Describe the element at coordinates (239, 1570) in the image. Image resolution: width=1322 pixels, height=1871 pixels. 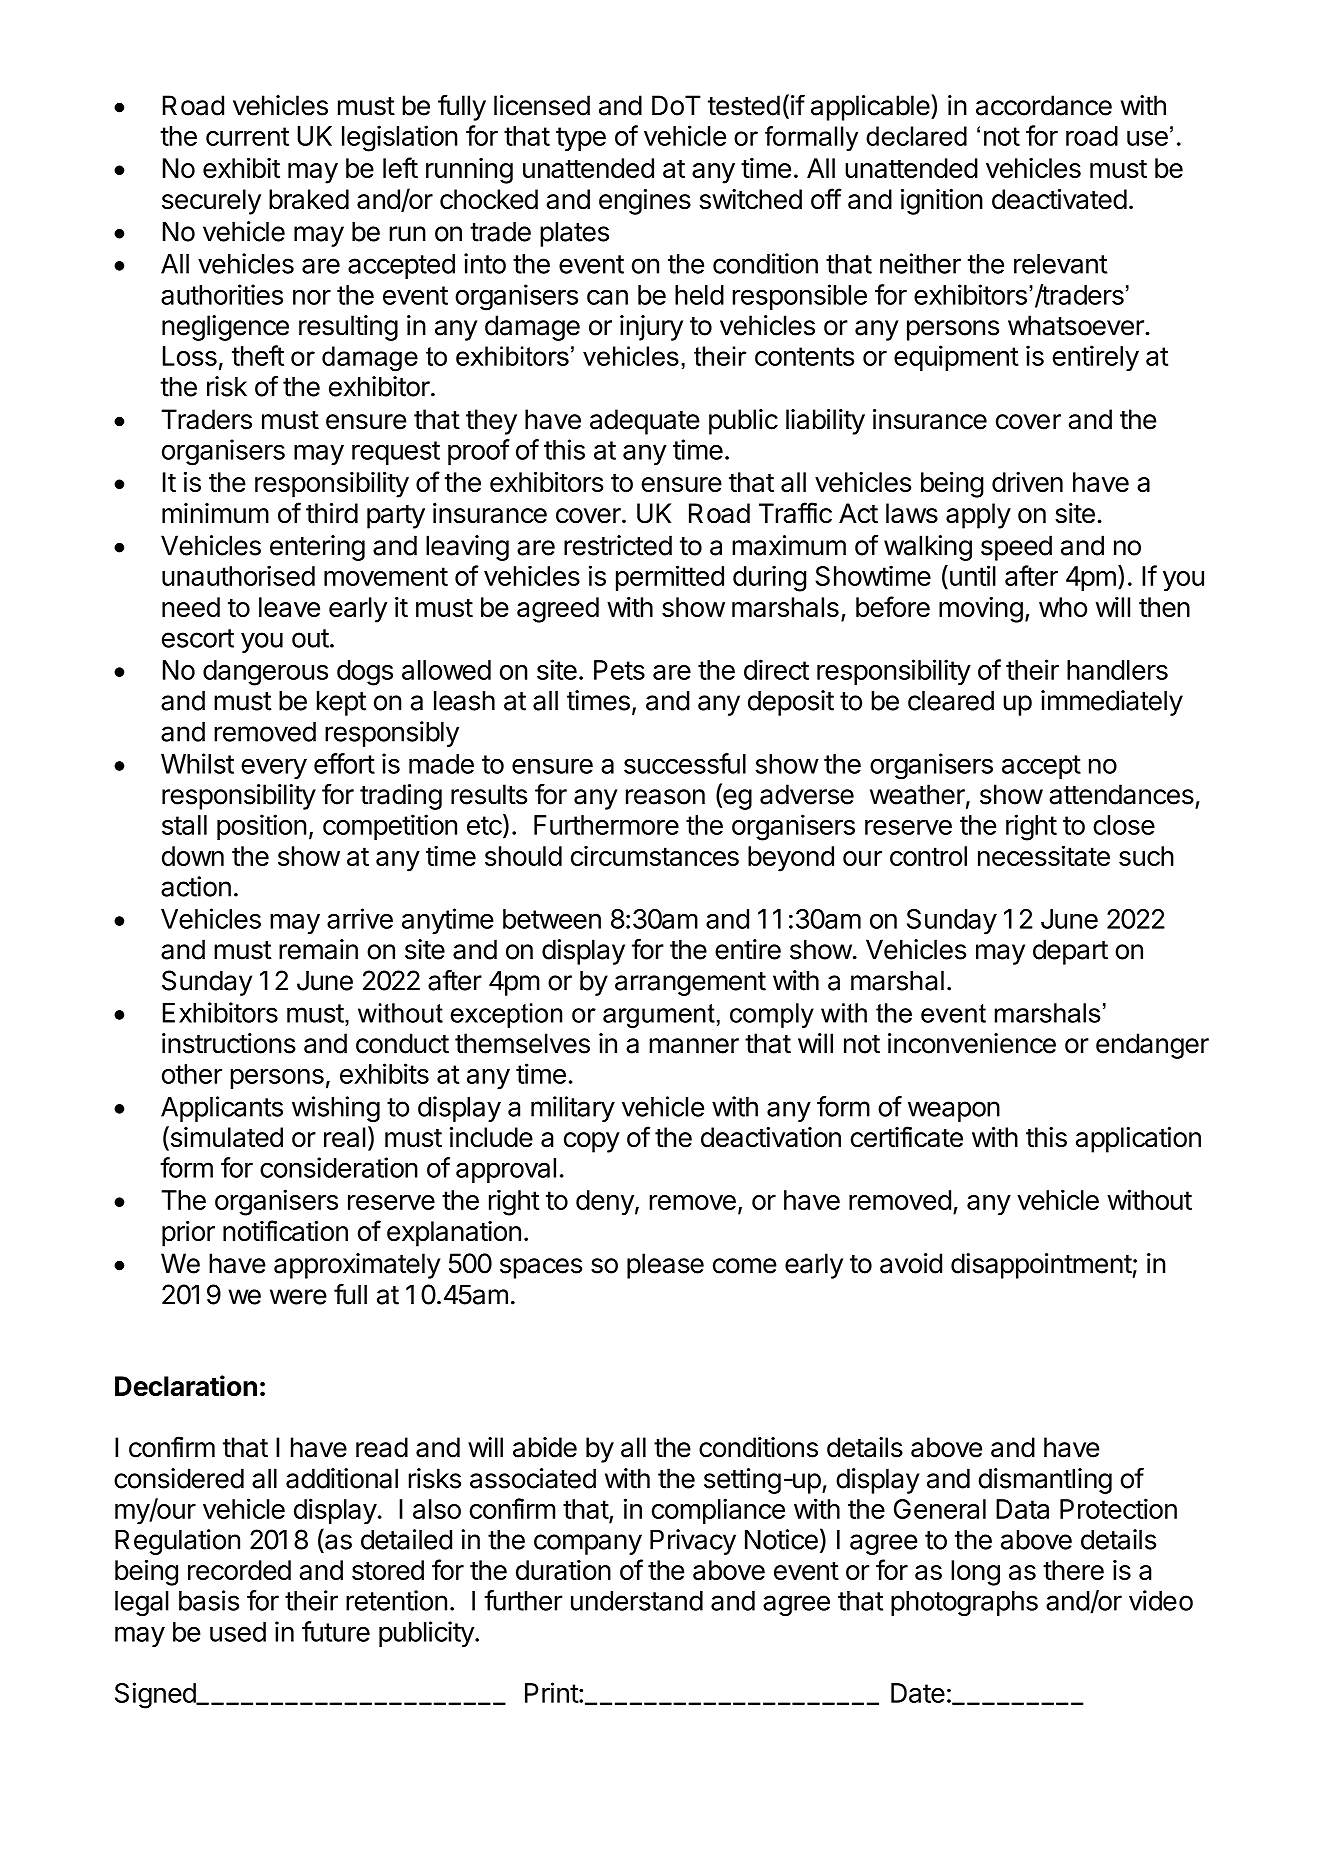
I see `recorded` at that location.
